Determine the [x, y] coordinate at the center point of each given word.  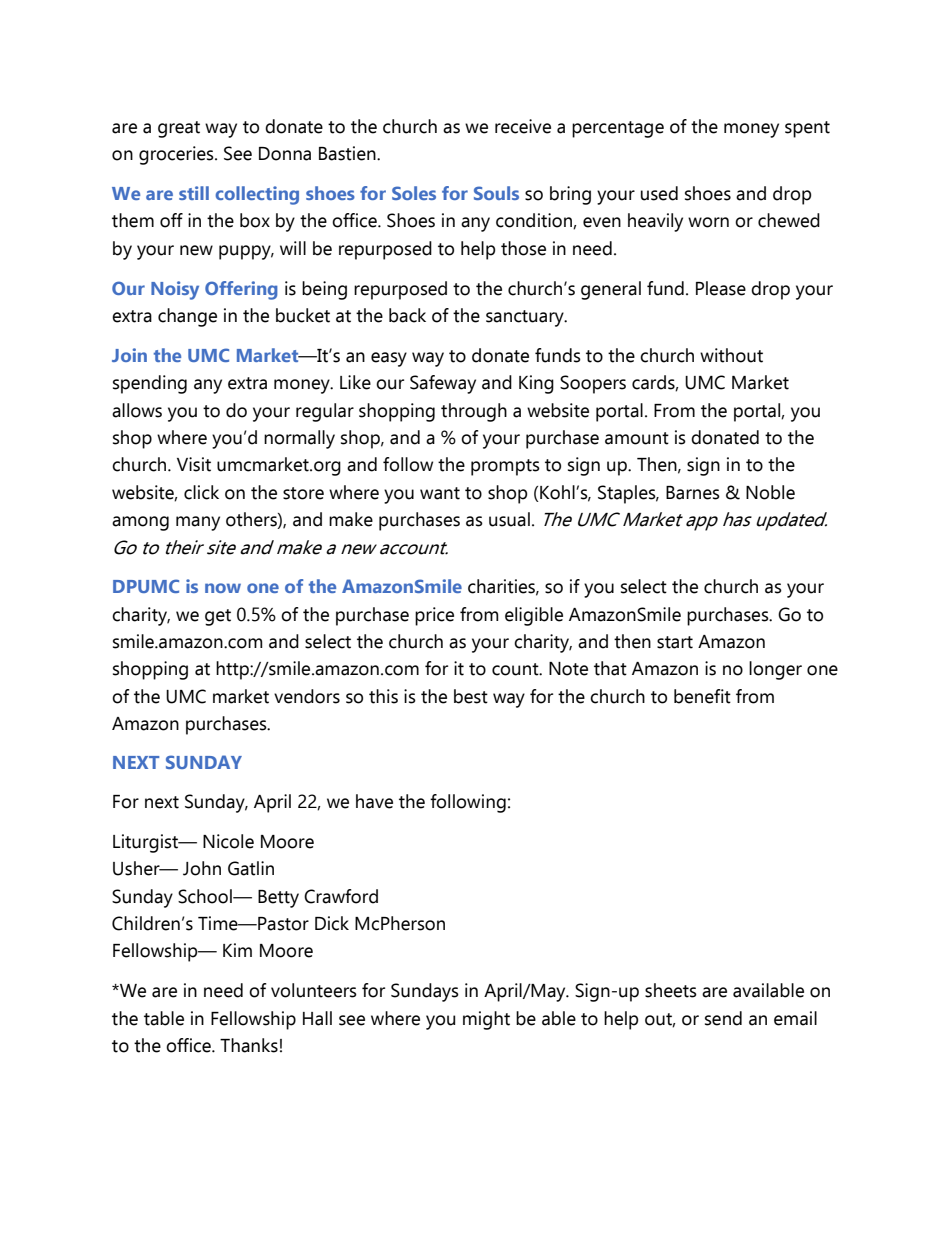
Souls [496, 193]
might [486, 1020]
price [434, 616]
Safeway [443, 384]
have [374, 801]
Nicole [228, 841]
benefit [702, 696]
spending [150, 384]
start [675, 642]
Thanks [249, 1045]
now [223, 588]
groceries [177, 155]
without [731, 355]
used [659, 193]
